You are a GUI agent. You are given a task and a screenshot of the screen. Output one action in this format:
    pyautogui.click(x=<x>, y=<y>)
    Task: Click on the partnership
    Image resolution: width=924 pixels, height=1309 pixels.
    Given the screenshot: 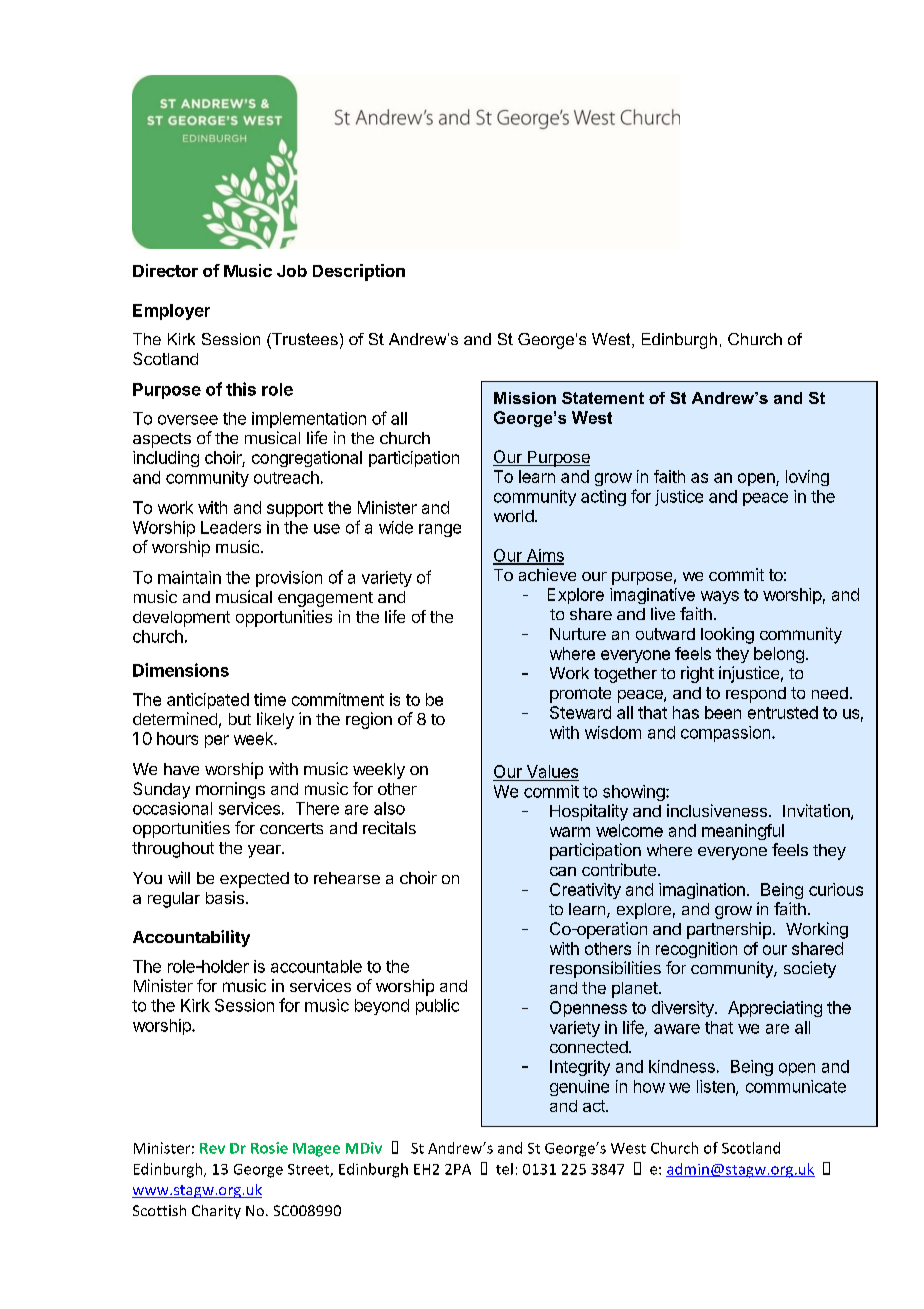 What is the action you would take?
    pyautogui.click(x=729, y=930)
